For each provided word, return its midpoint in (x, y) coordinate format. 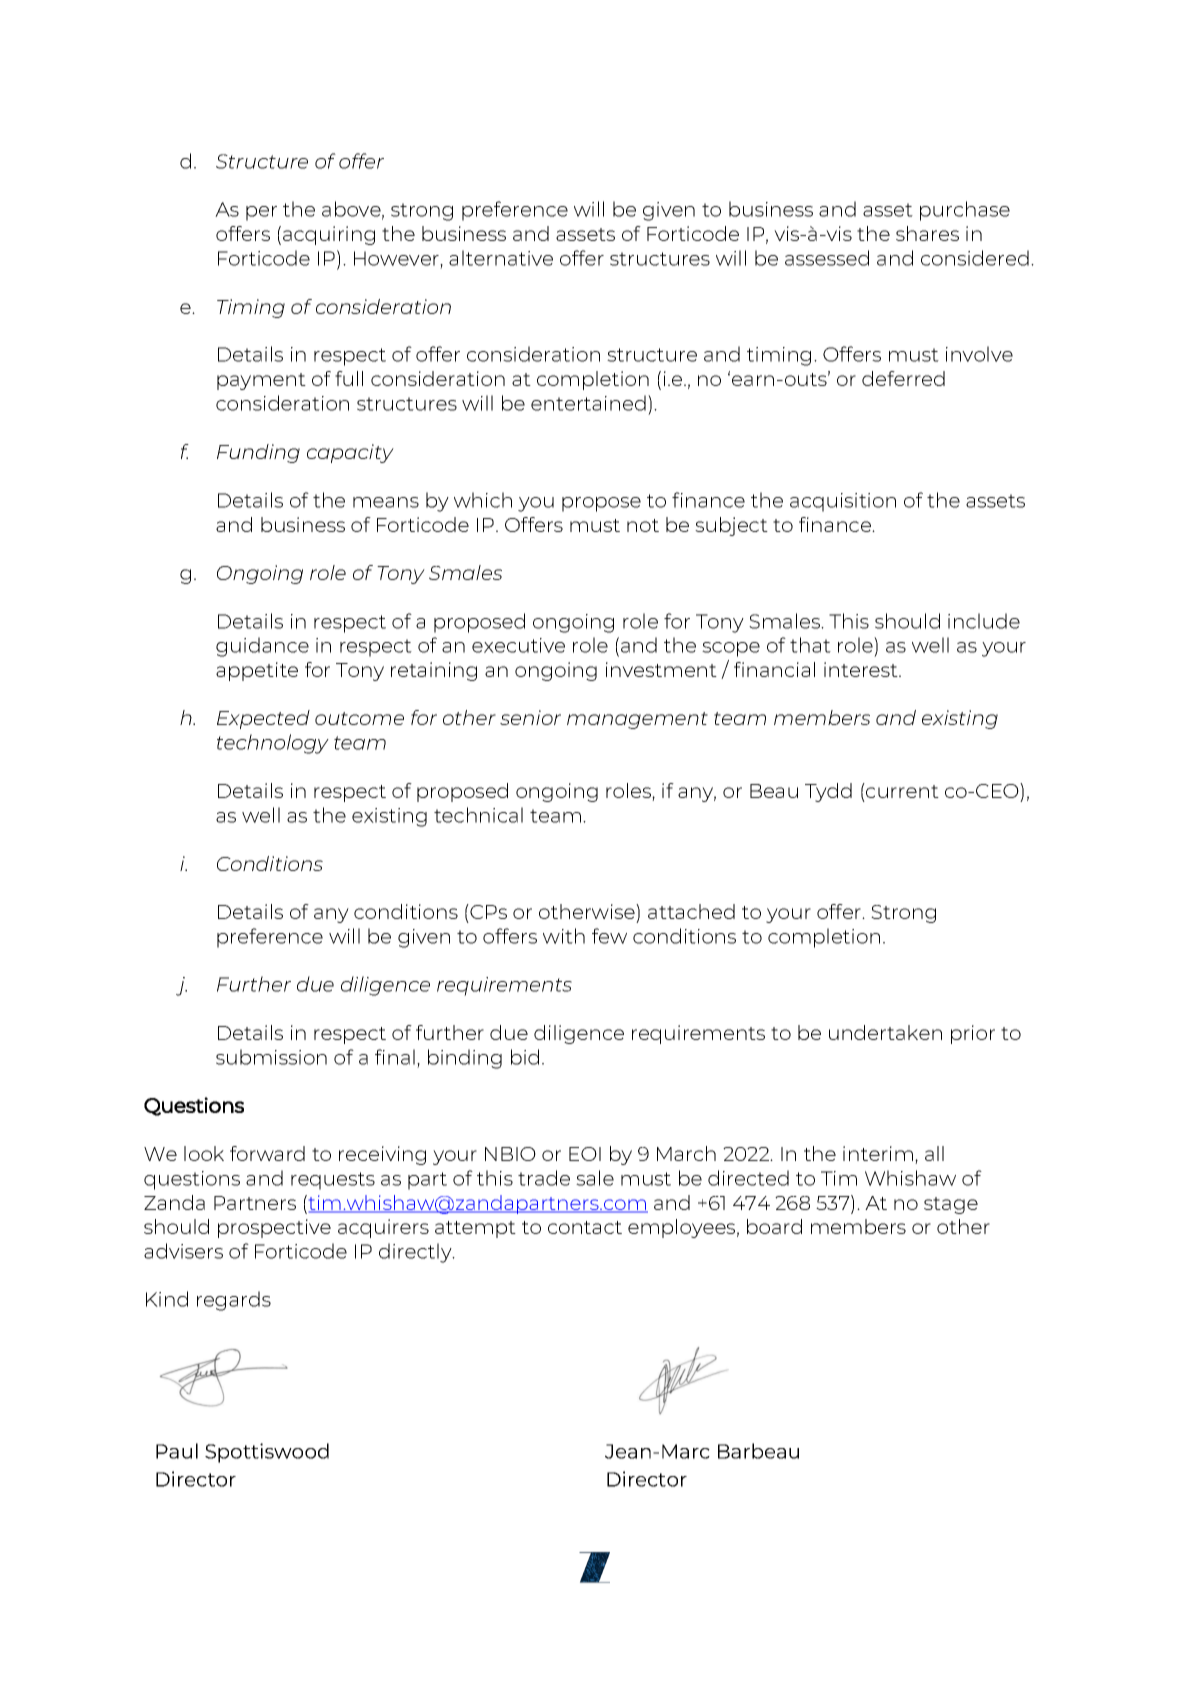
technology (273, 744)
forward (267, 1153)
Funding (258, 453)
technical (478, 815)
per (261, 213)
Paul (177, 1451)
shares (927, 233)
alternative (501, 258)
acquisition (843, 502)
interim (879, 1155)
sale (595, 1178)
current (901, 790)
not (643, 525)
